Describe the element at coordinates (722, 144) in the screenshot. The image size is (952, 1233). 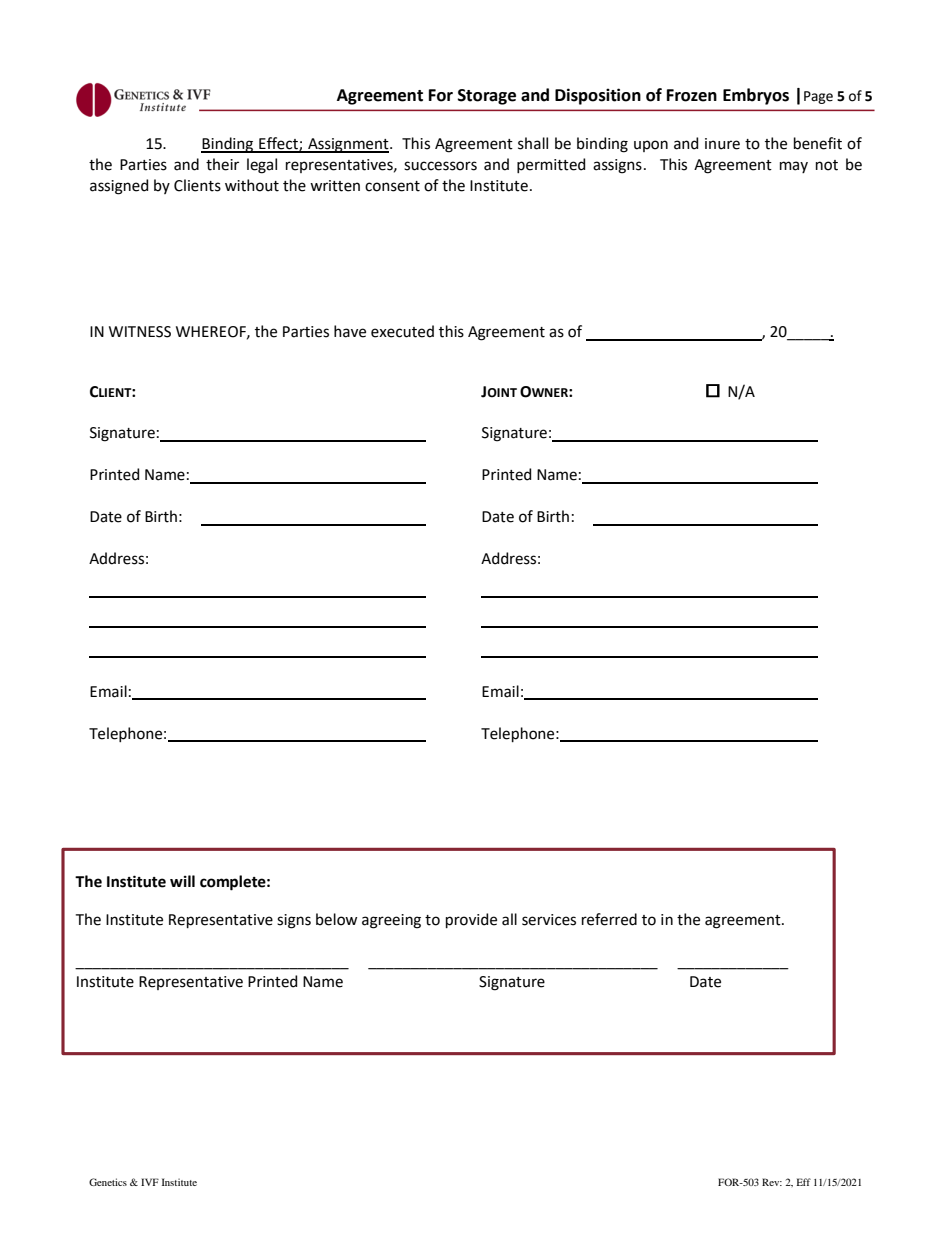
I see `inure` at that location.
